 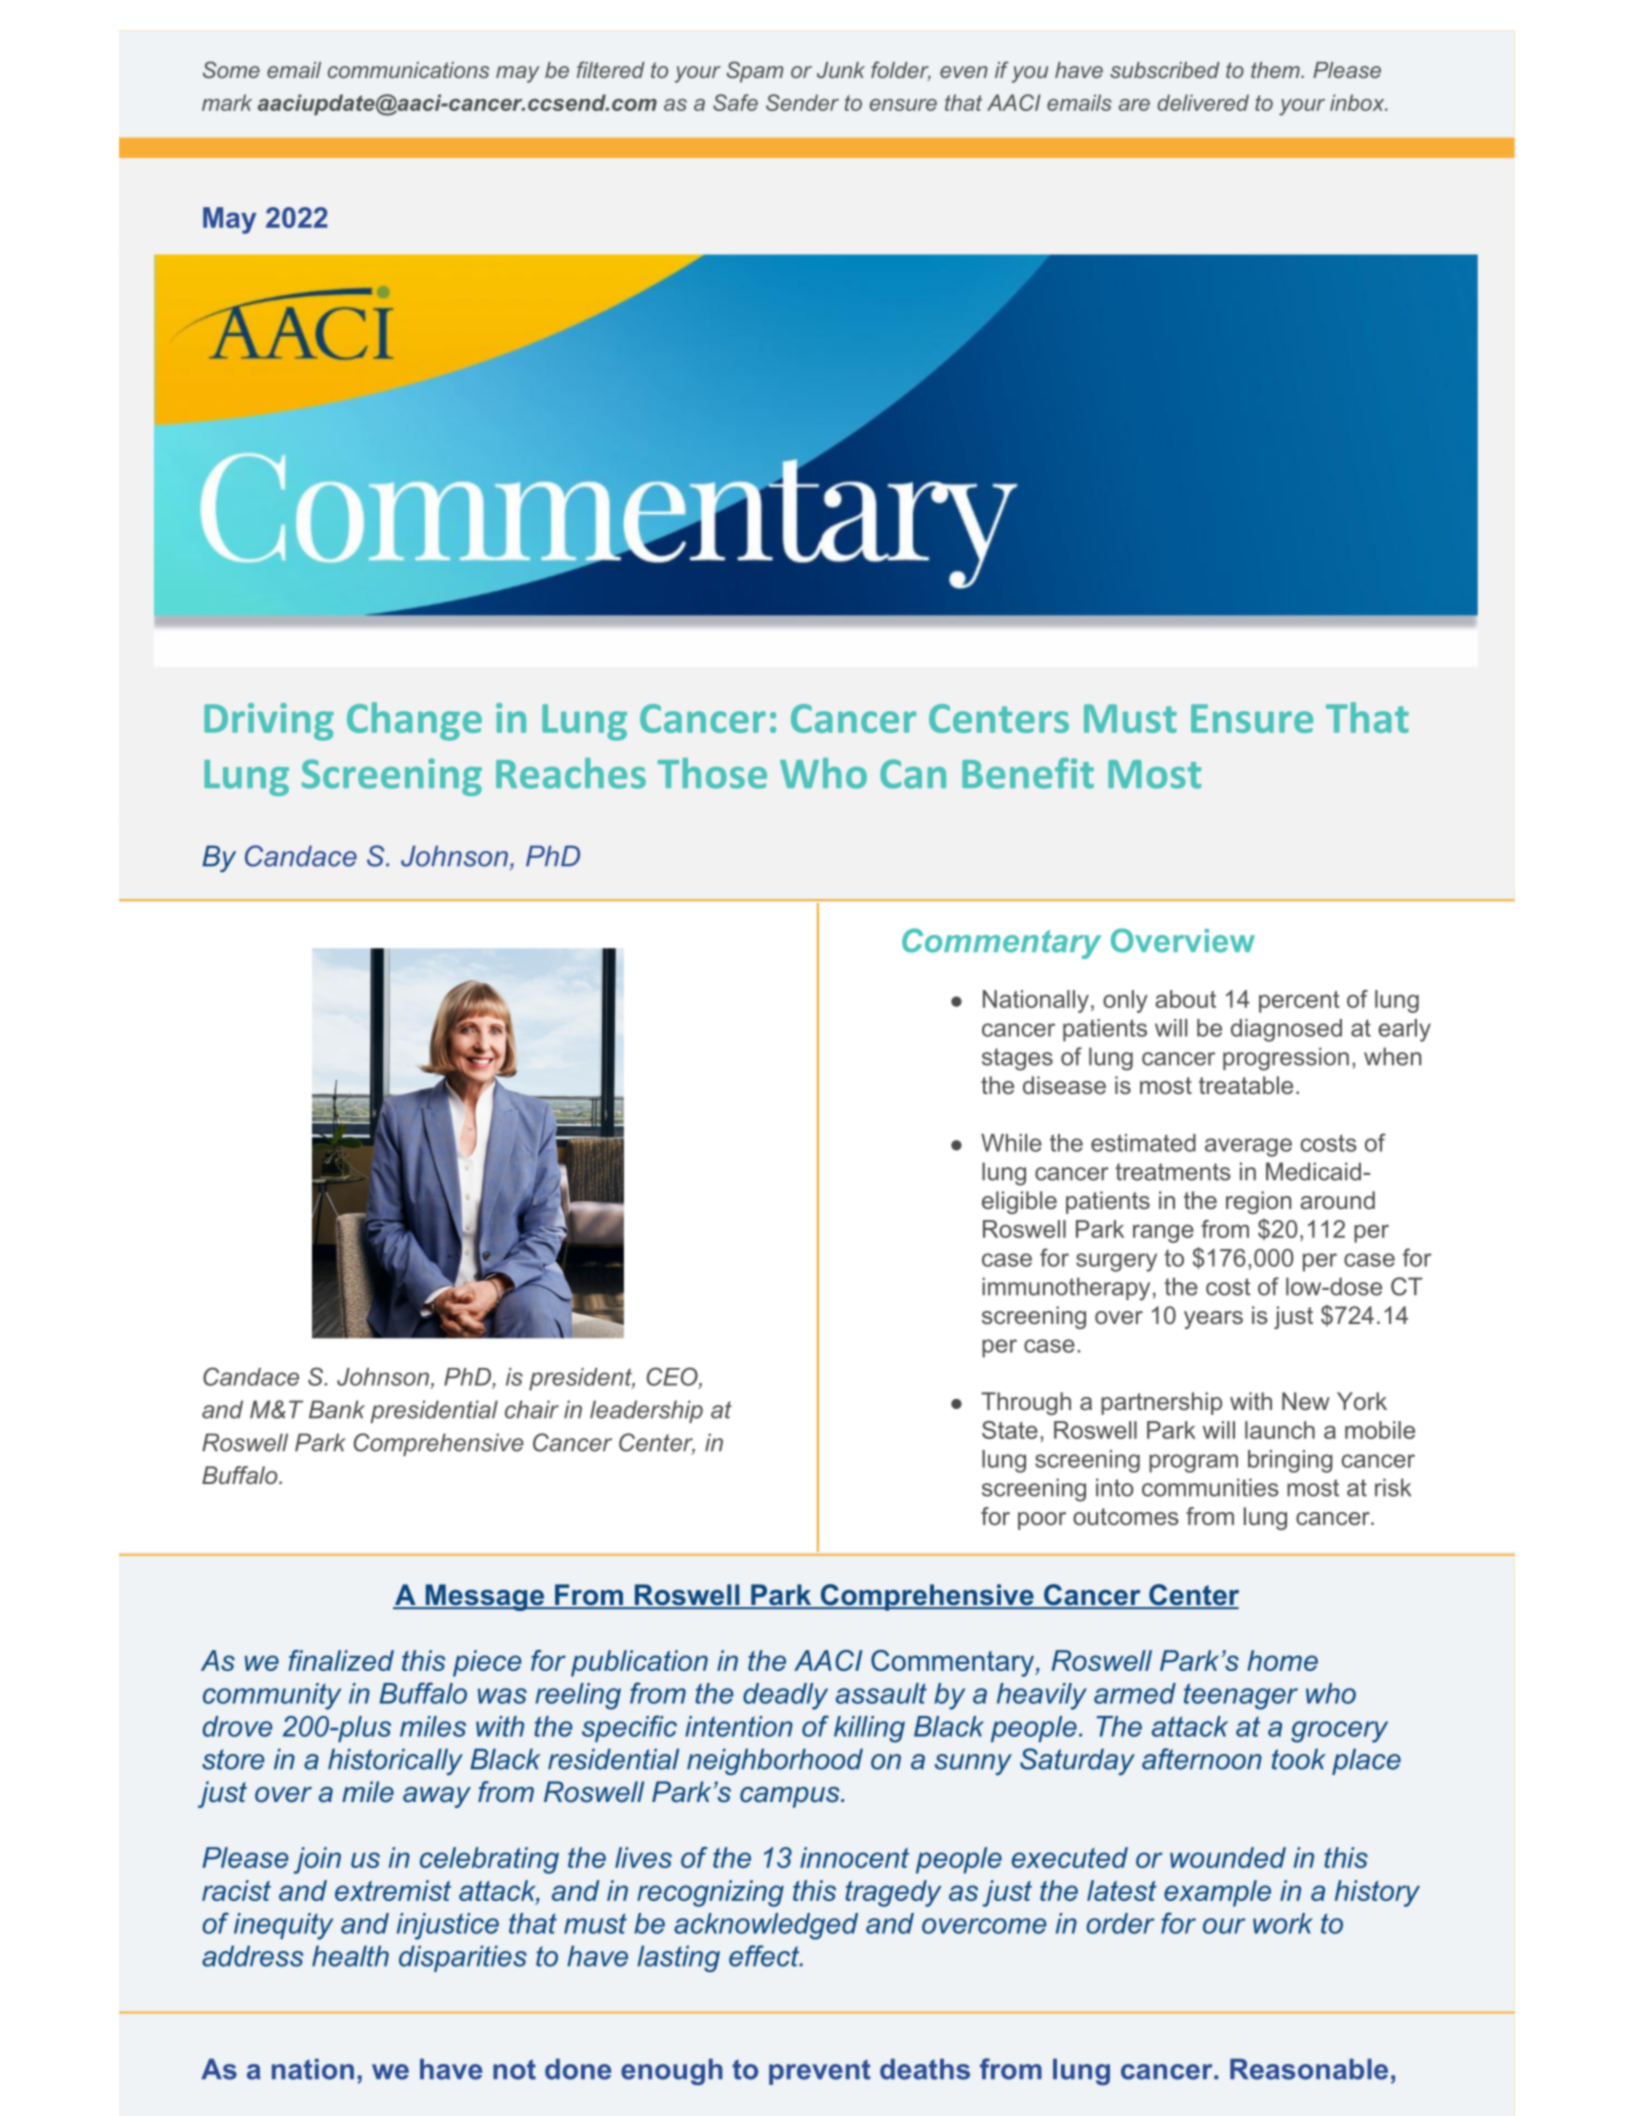 What do you see at coordinates (765, 1956) in the image?
I see `effect` at bounding box center [765, 1956].
